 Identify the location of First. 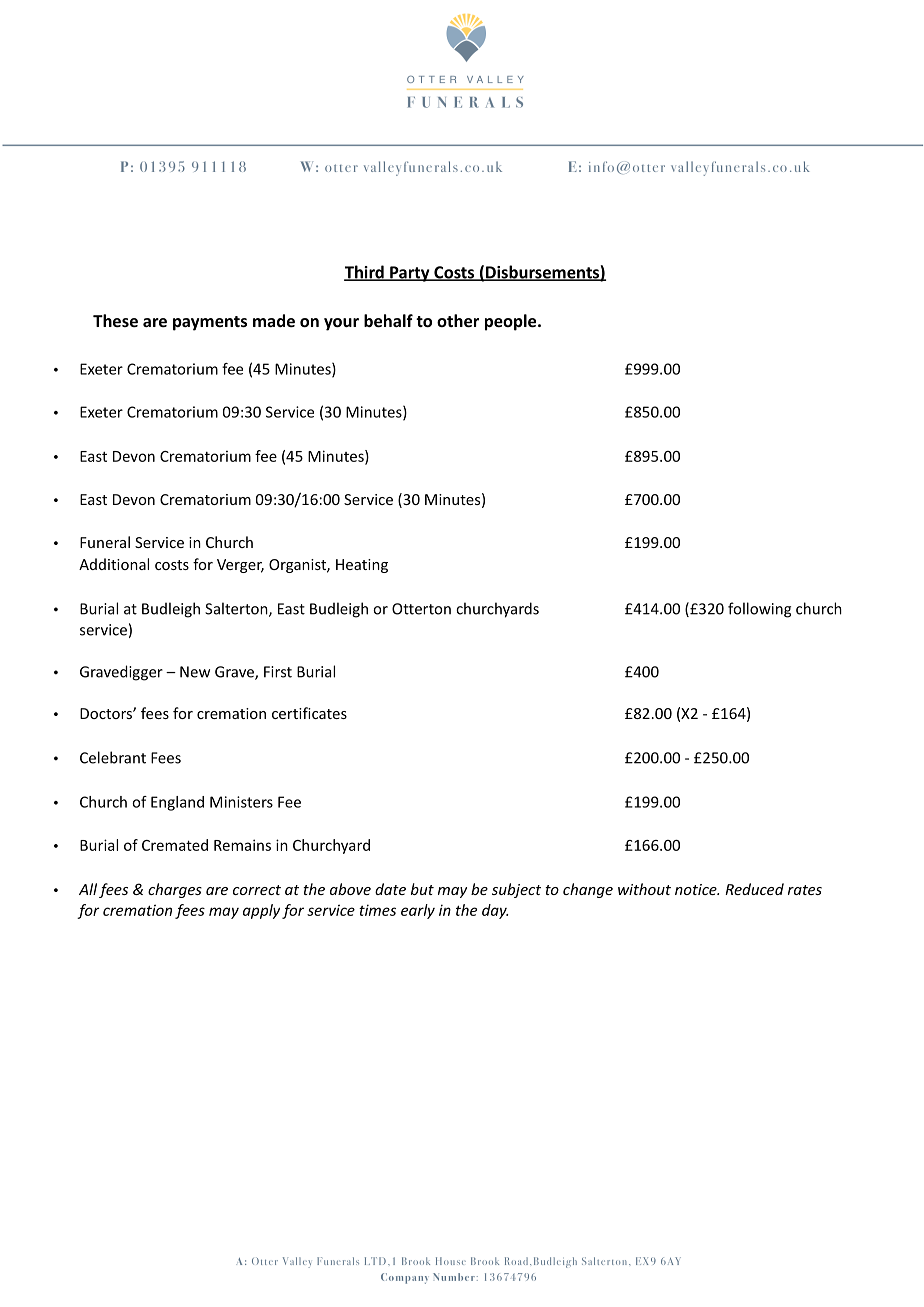
(278, 672).
